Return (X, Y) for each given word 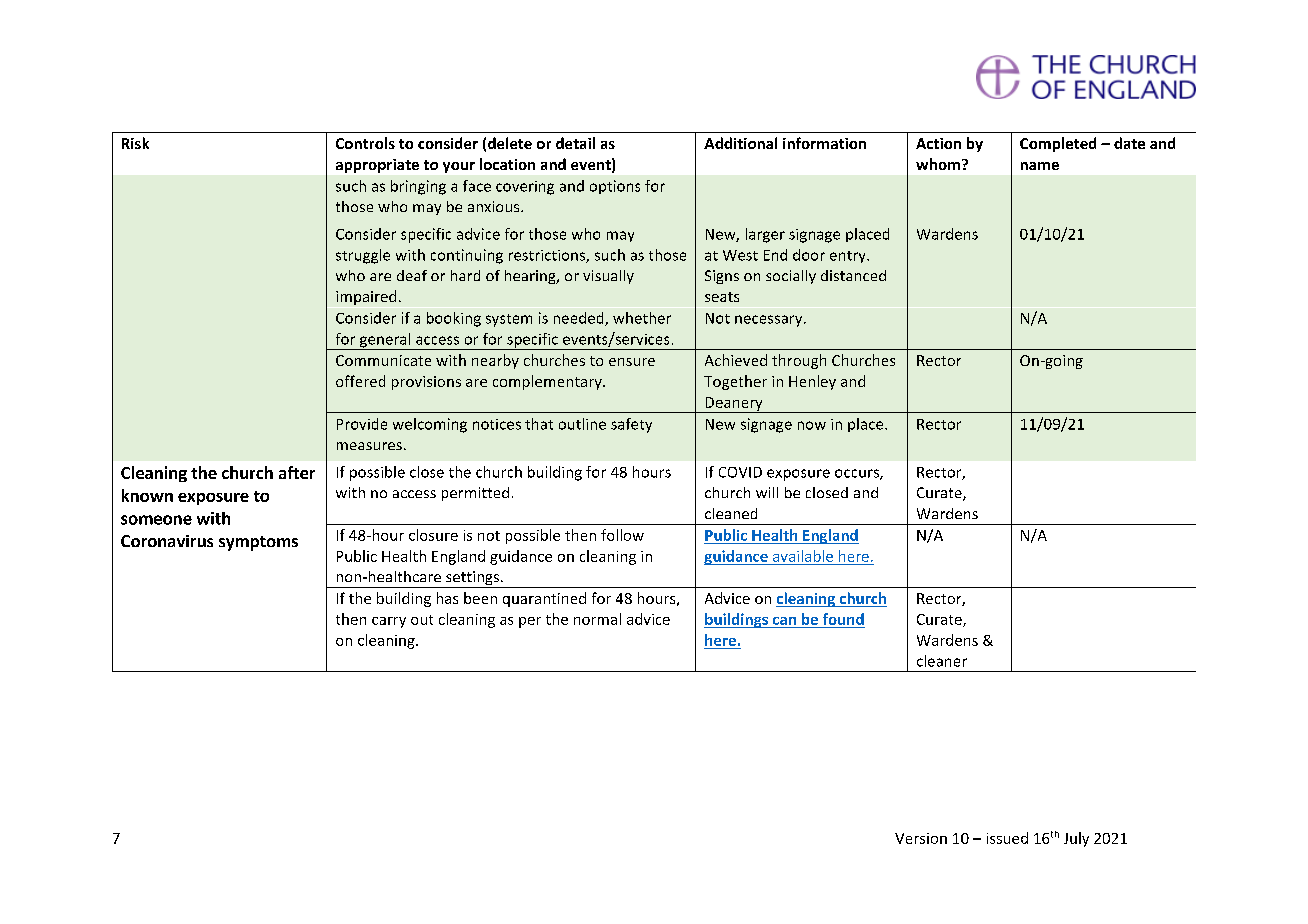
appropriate (377, 166)
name (1040, 166)
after (297, 472)
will (767, 492)
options (615, 187)
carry (389, 622)
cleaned (731, 513)
